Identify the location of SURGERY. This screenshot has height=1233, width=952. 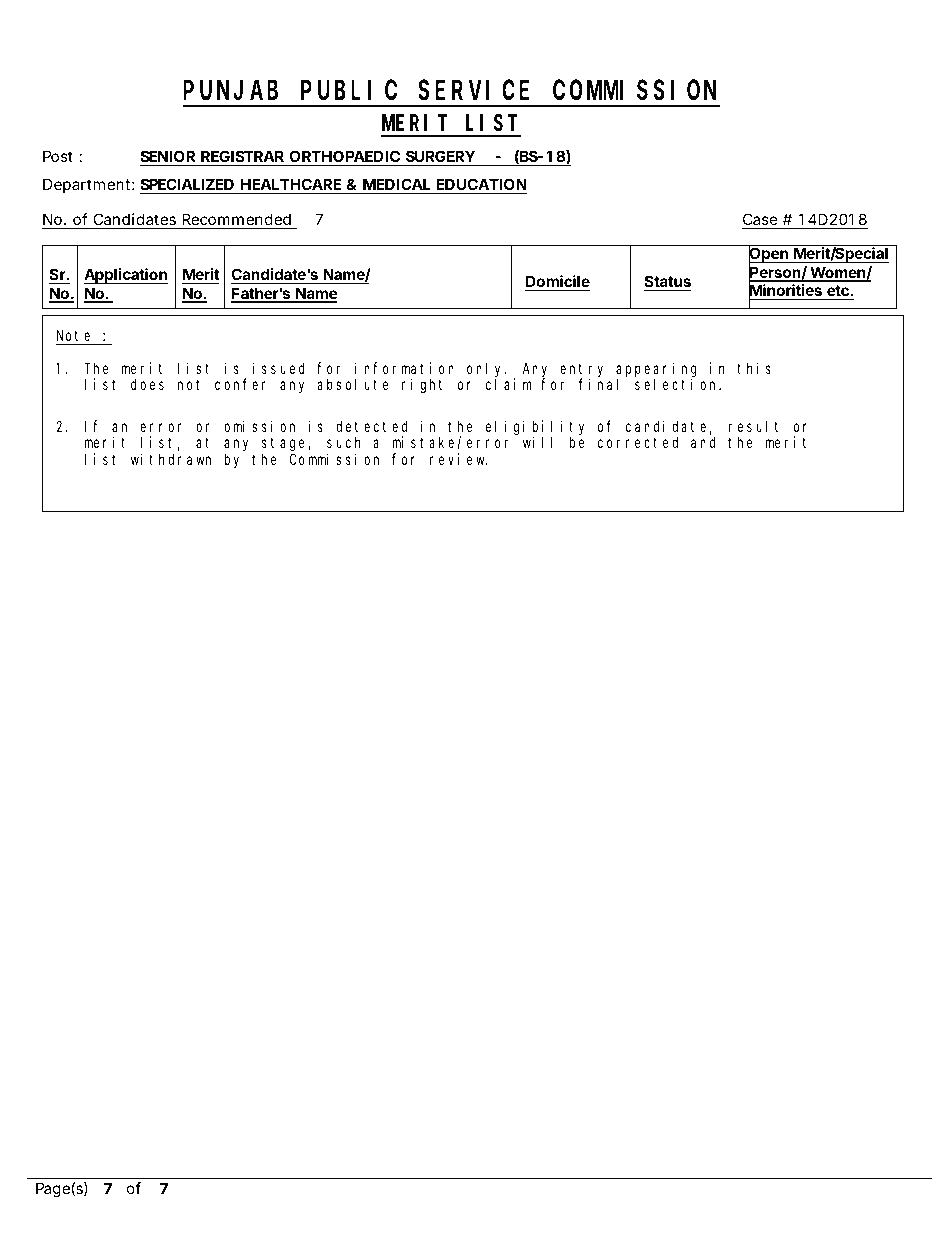
(440, 156).
